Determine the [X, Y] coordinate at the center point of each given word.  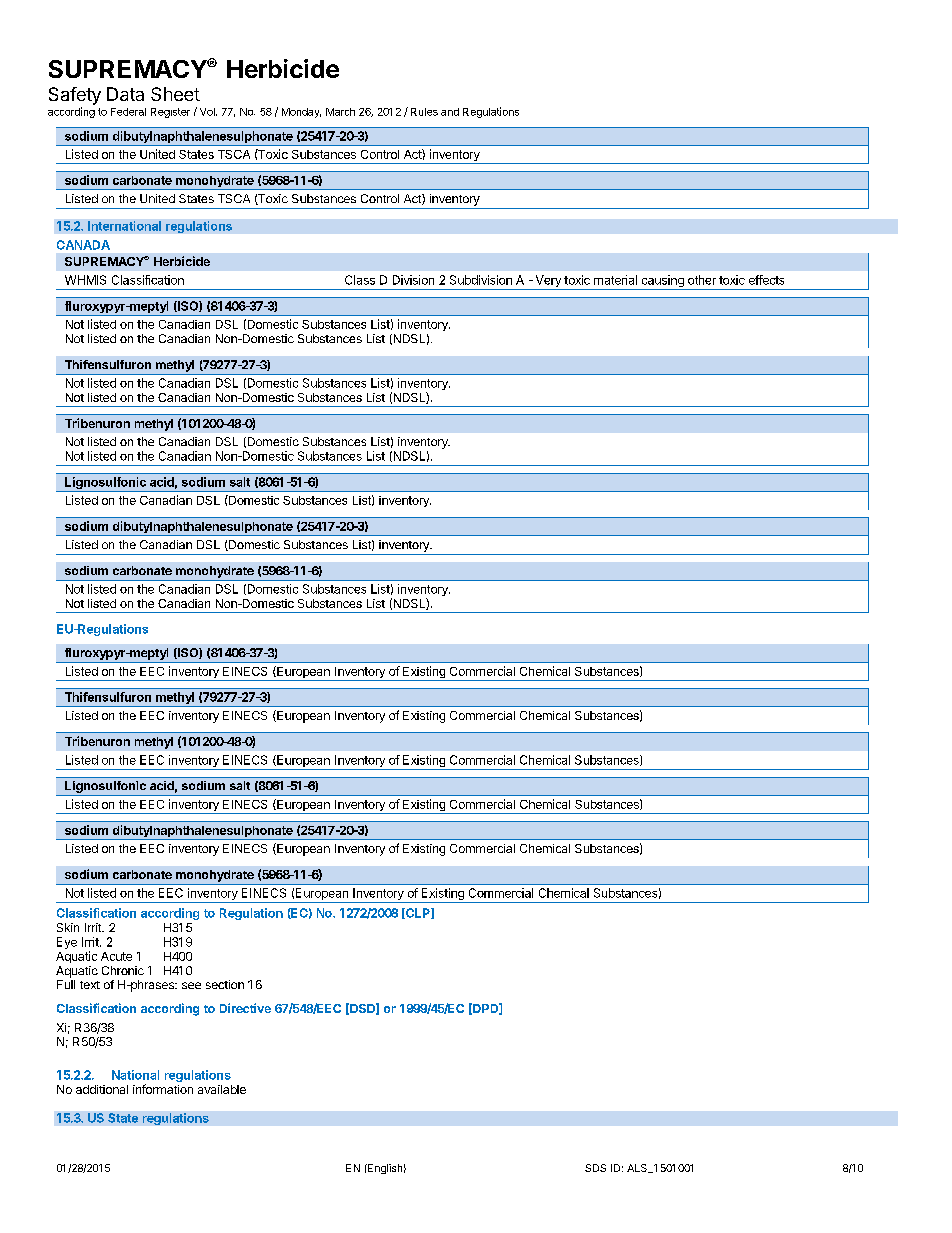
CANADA [83, 245]
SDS [595, 1168]
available [222, 1089]
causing [662, 282]
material [615, 280]
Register [170, 113]
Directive [245, 1008]
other [702, 280]
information [163, 1089]
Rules [424, 112]
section [225, 984]
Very [548, 282]
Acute [116, 956]
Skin [68, 927]
